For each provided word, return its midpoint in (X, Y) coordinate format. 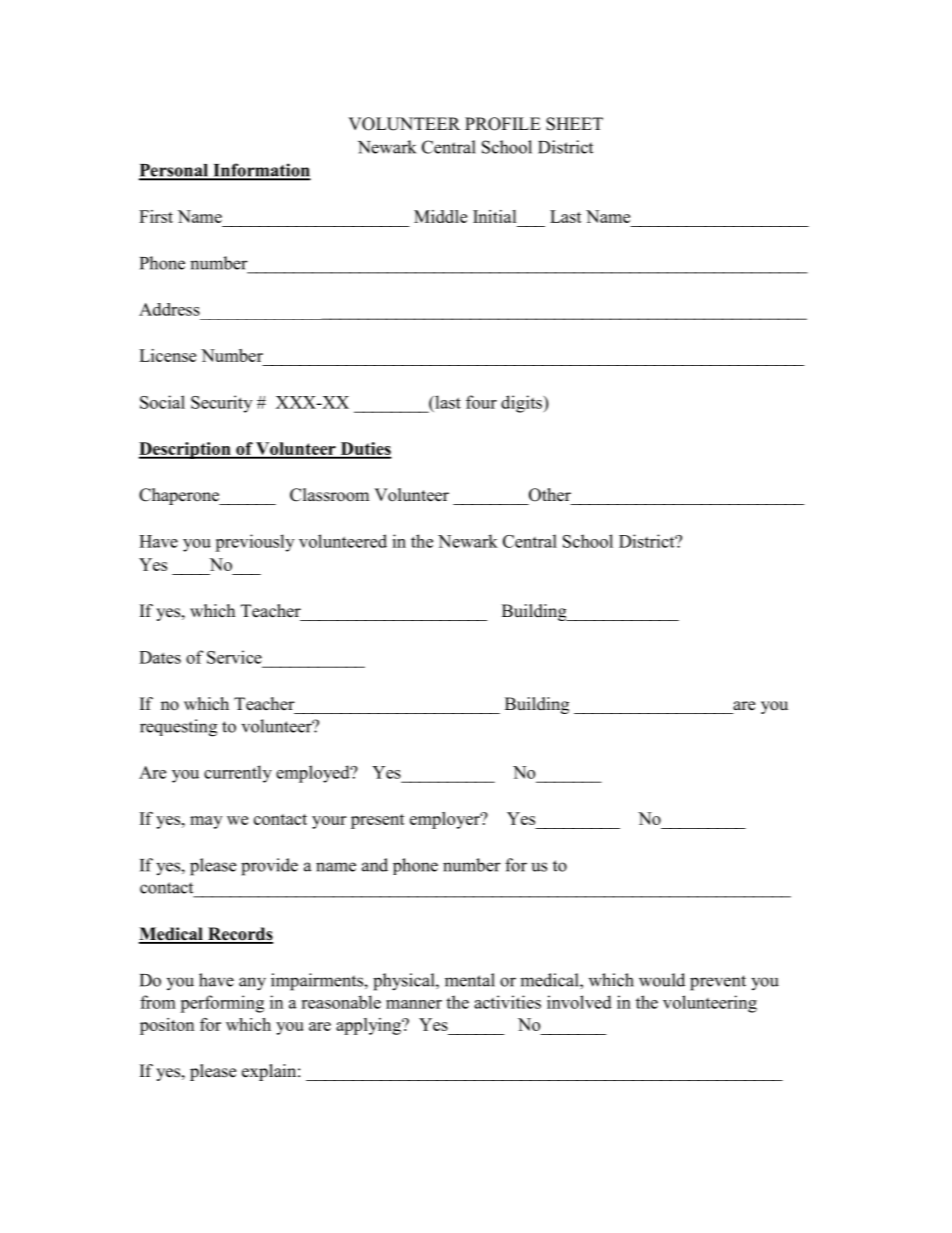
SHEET (574, 124)
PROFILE (503, 124)
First (156, 216)
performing (222, 1004)
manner (414, 1004)
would (662, 980)
